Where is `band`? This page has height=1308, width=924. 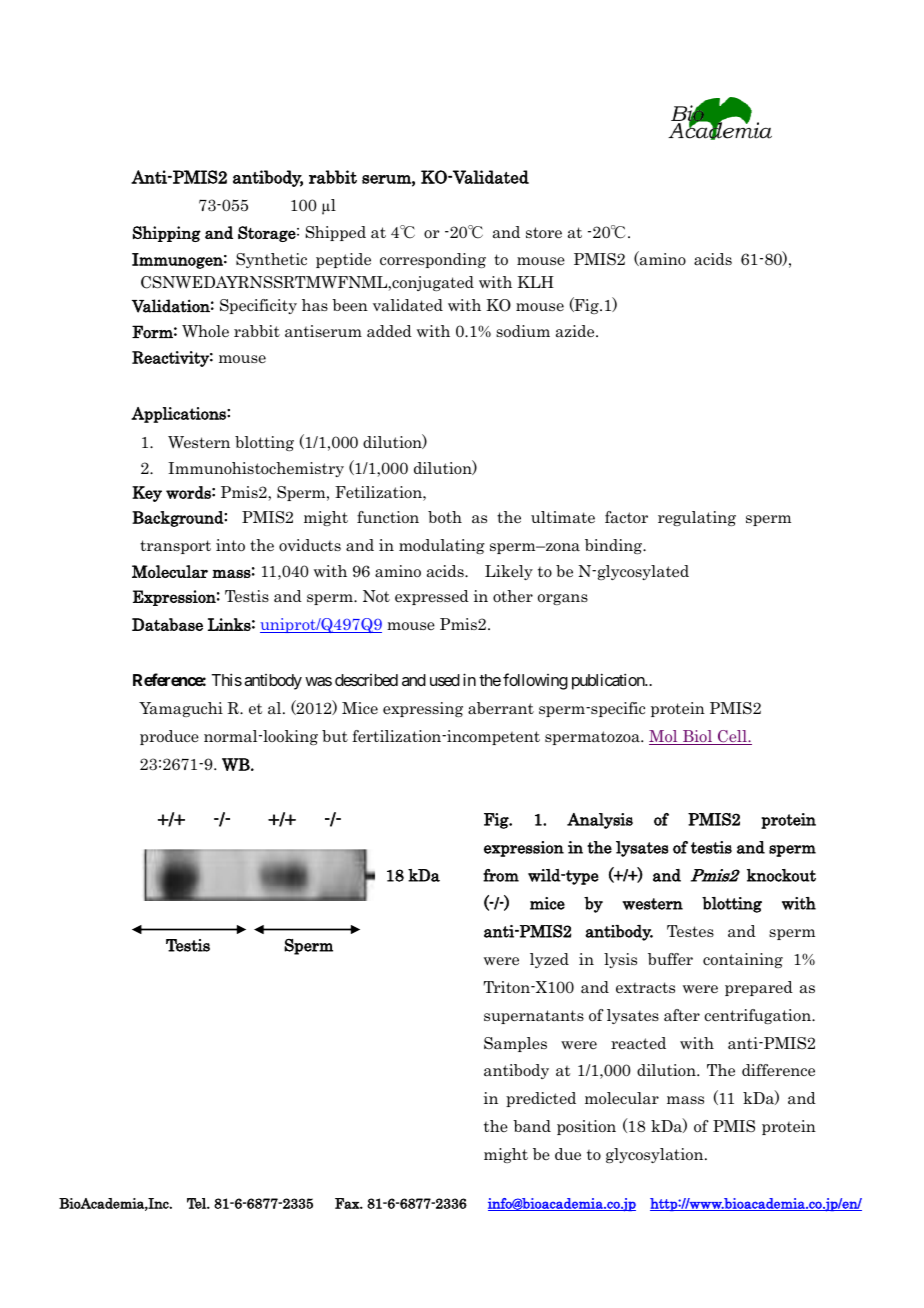 band is located at coordinates (532, 1126).
